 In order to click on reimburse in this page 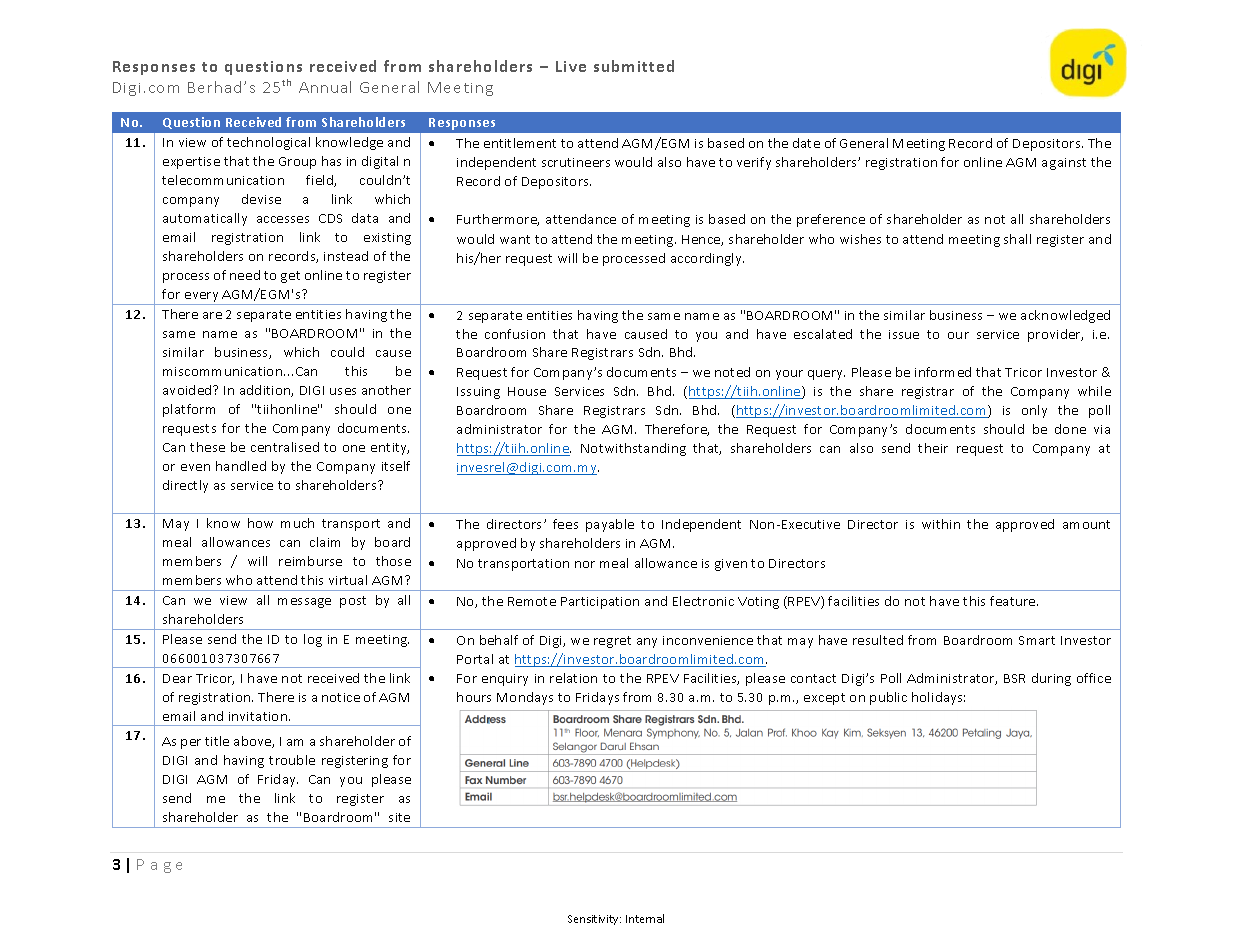, I will do `click(310, 561)`.
